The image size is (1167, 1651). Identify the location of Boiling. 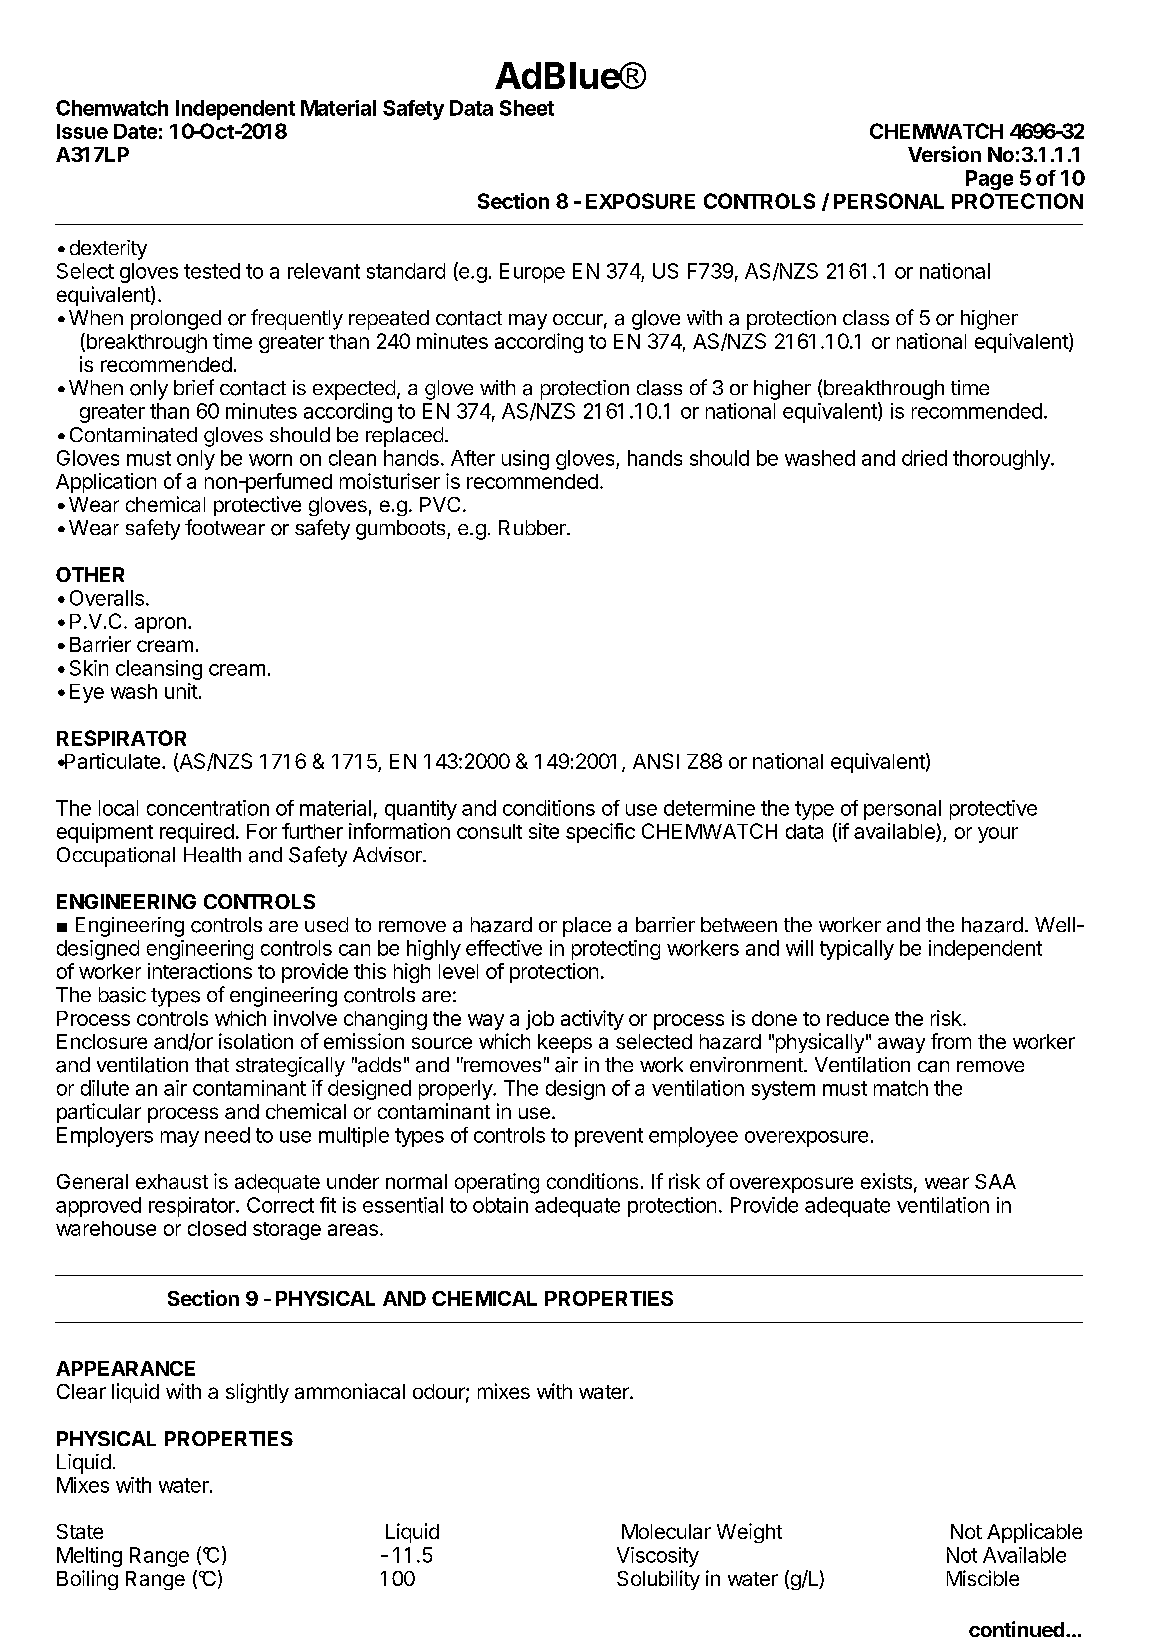
(87, 1580).
